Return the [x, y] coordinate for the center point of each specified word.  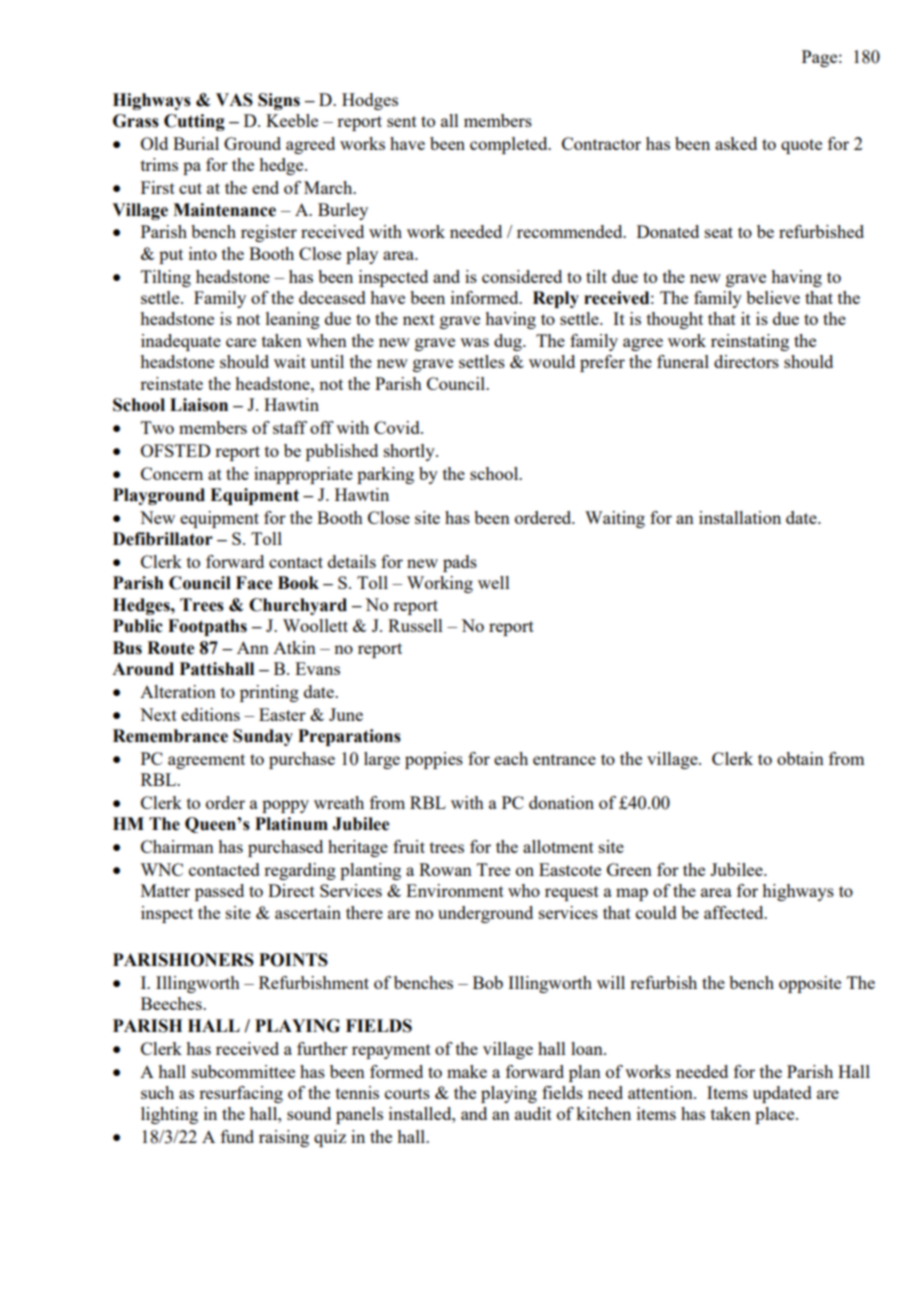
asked [736, 143]
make [467, 1071]
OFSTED [175, 450]
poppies [434, 760]
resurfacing [241, 1094]
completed [510, 145]
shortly [410, 452]
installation [740, 517]
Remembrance [170, 736]
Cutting [194, 122]
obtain [800, 758]
